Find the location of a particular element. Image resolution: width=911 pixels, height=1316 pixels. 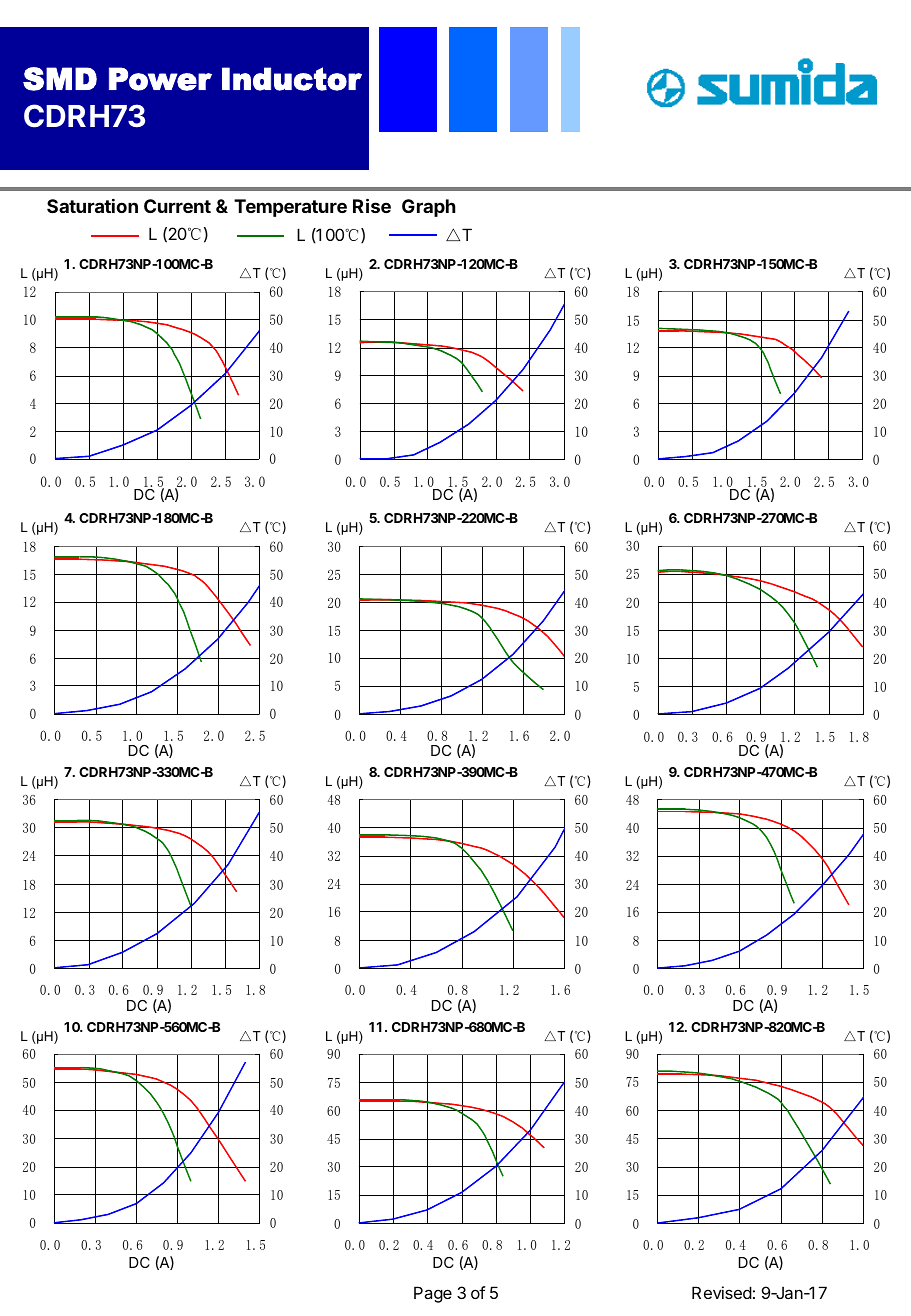

Power is located at coordinates (160, 79).
